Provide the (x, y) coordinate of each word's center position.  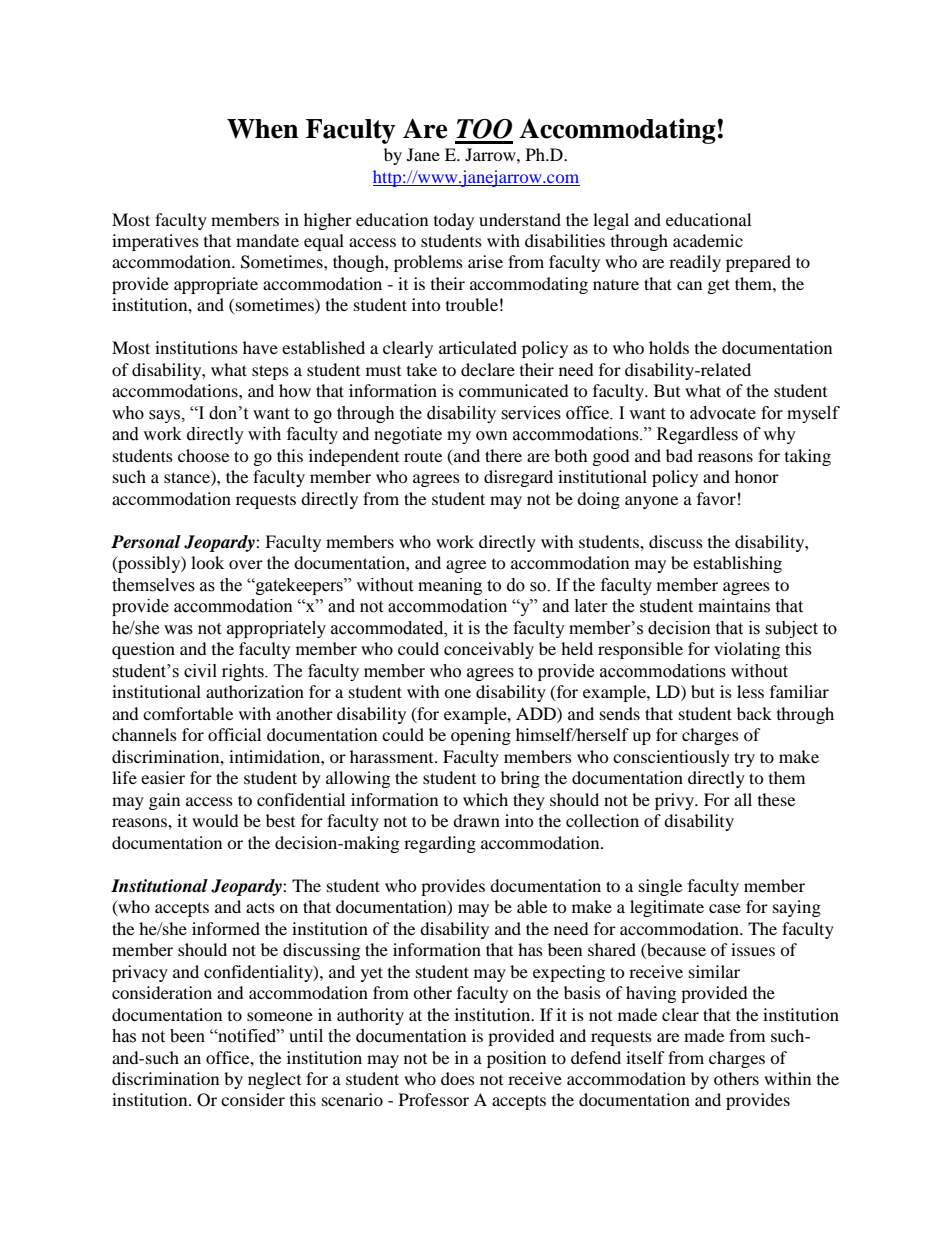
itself (645, 1057)
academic (708, 240)
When (263, 129)
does (458, 1078)
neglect (274, 1080)
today (454, 221)
